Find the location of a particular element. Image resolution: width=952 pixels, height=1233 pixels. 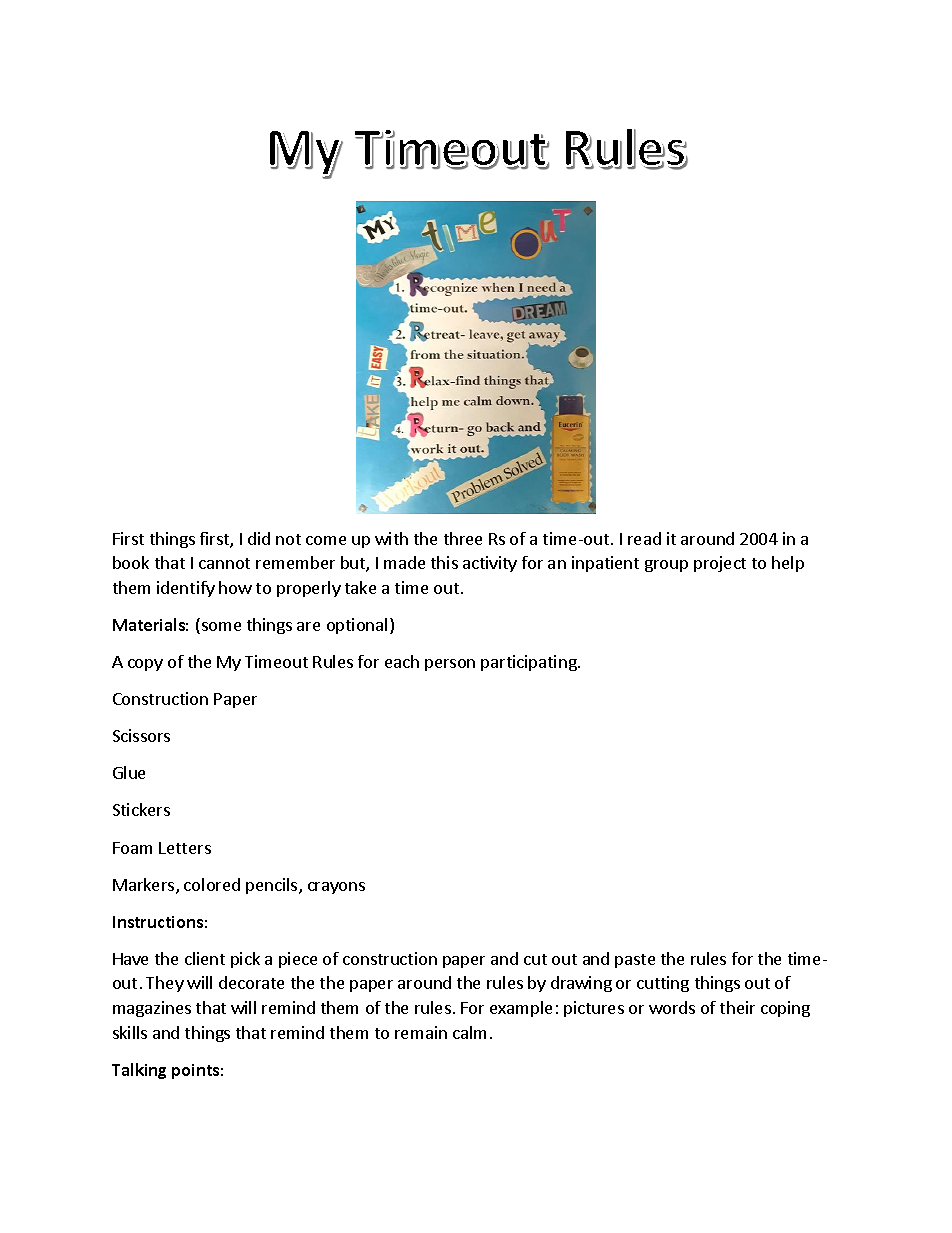

this is located at coordinates (444, 562).
